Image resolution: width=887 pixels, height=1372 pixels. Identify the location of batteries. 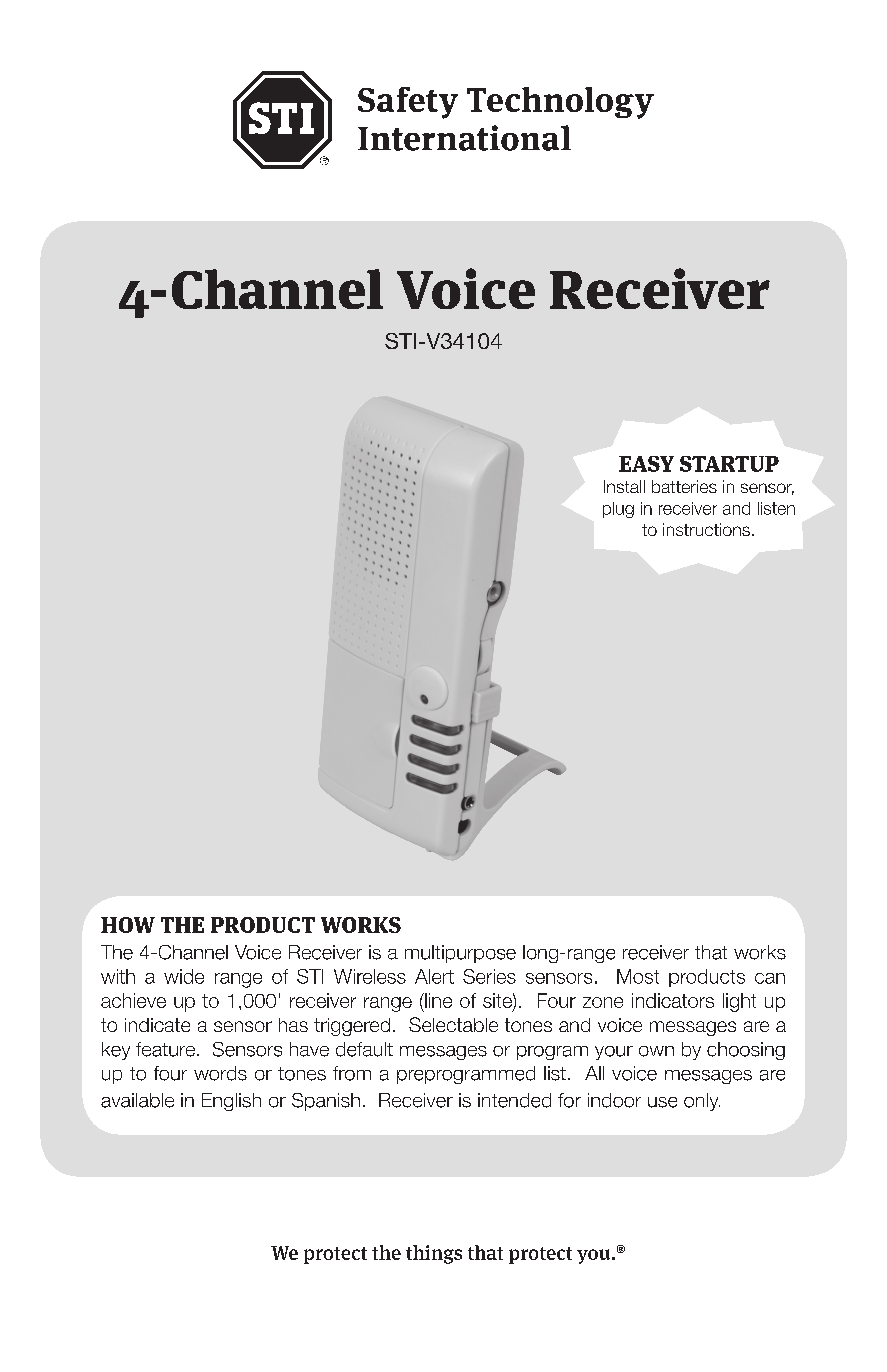
(684, 486).
